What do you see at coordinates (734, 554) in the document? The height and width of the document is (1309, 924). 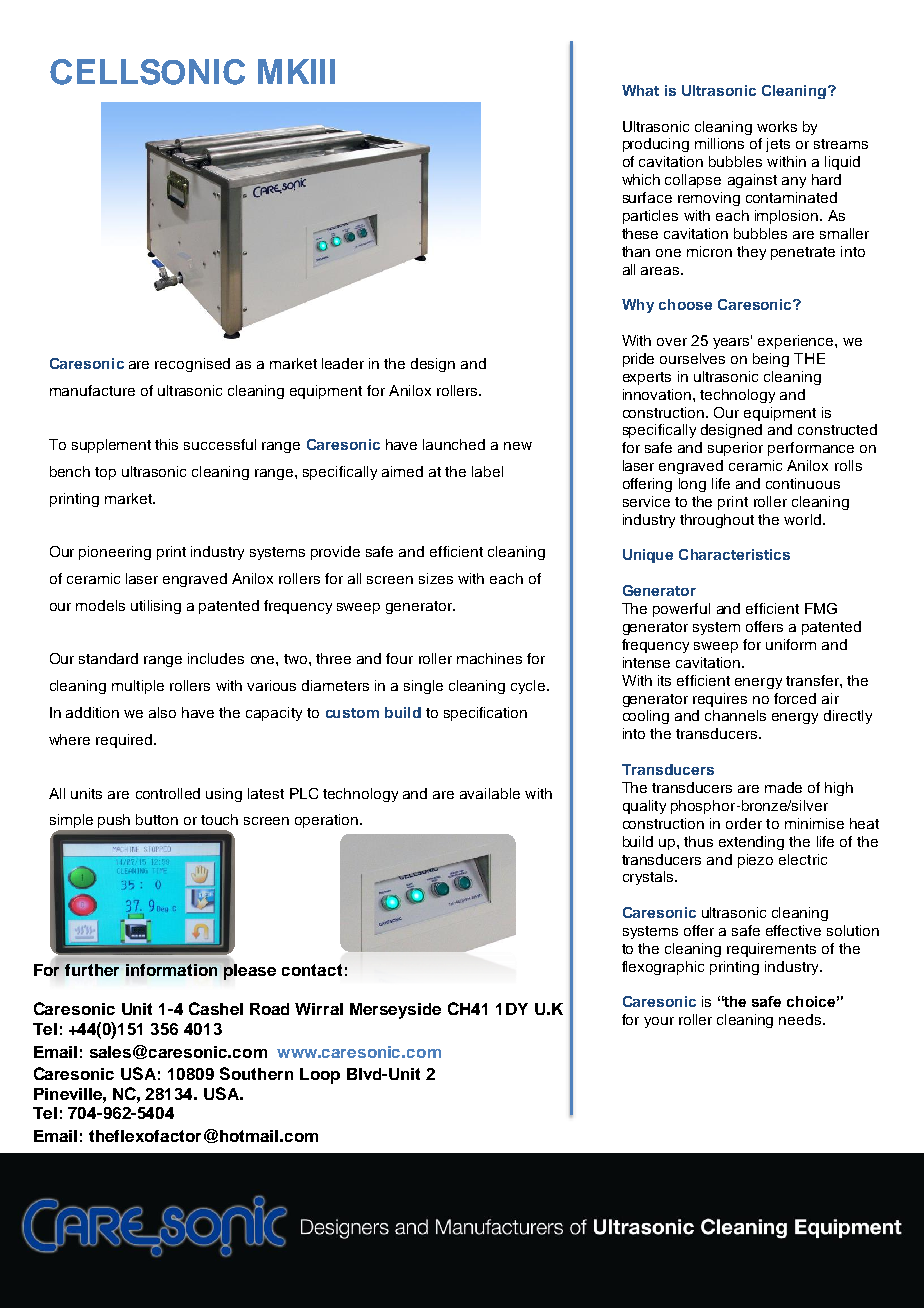 I see `Characteristics` at bounding box center [734, 554].
